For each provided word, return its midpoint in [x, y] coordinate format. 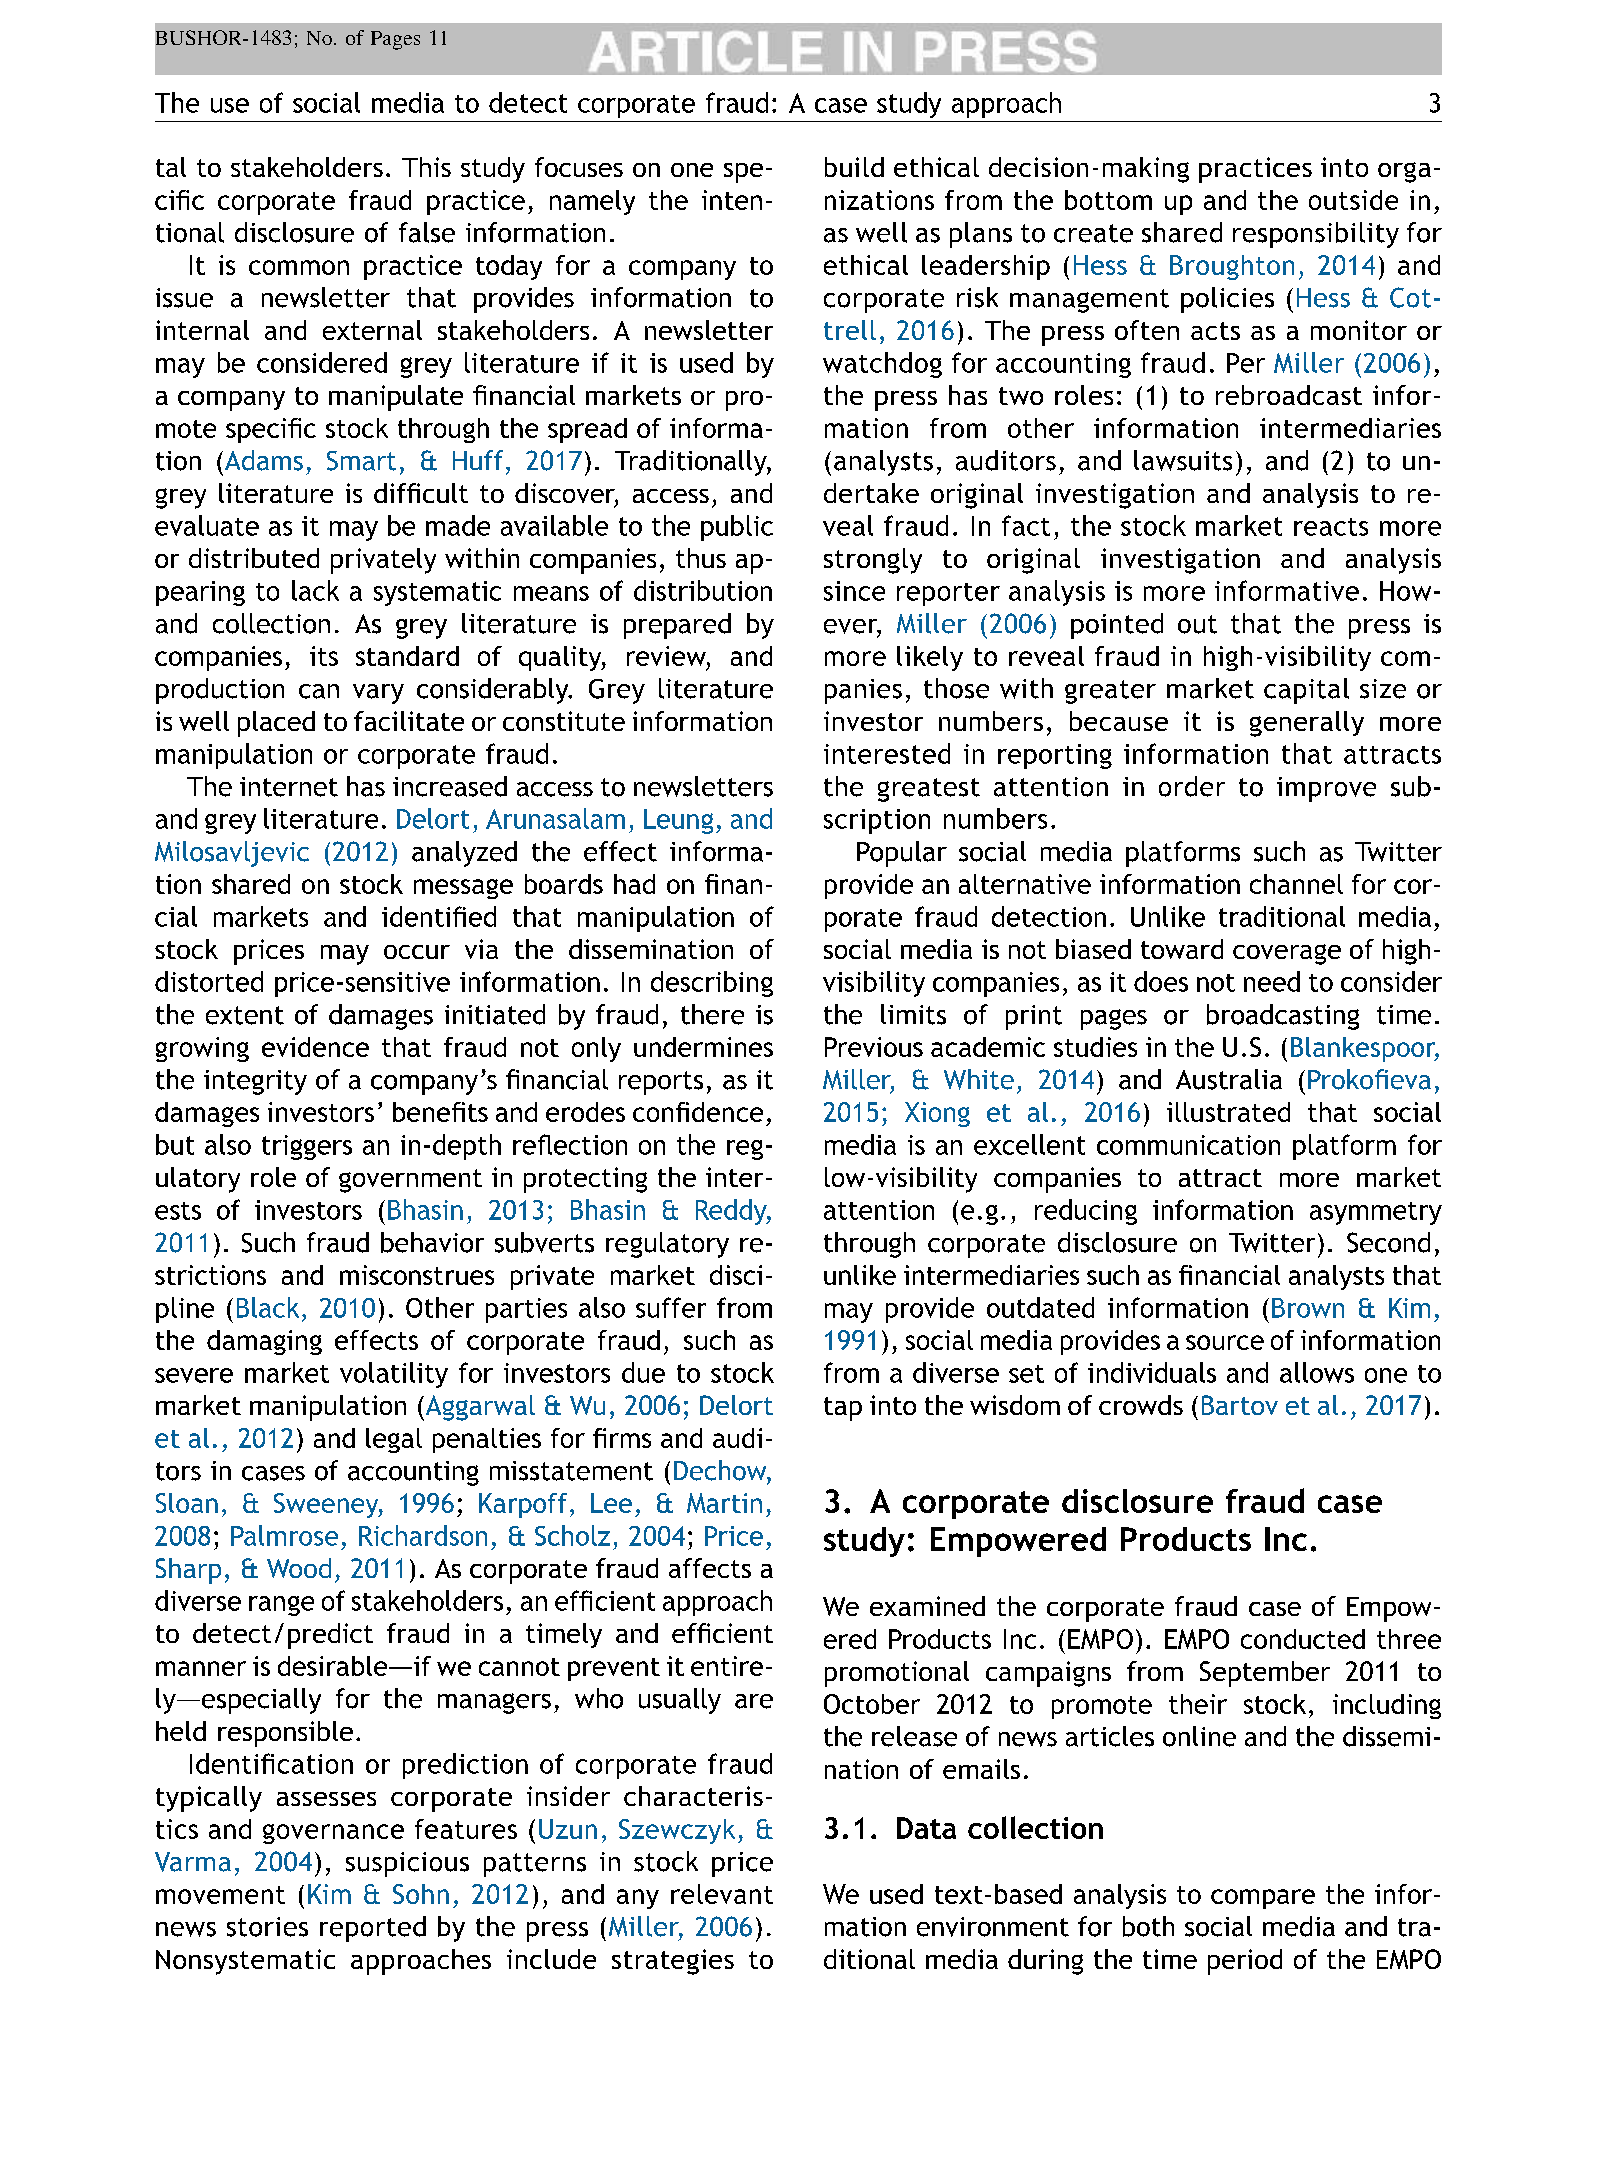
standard [407, 656]
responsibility [1316, 235]
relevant [722, 1894]
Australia [1229, 1079]
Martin [724, 1503]
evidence [315, 1047]
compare [1263, 1899]
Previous [874, 1047]
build [854, 167]
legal [394, 1440]
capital [1306, 691]
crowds [1141, 1405]
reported [373, 1929]
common [299, 267]
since [854, 591]
